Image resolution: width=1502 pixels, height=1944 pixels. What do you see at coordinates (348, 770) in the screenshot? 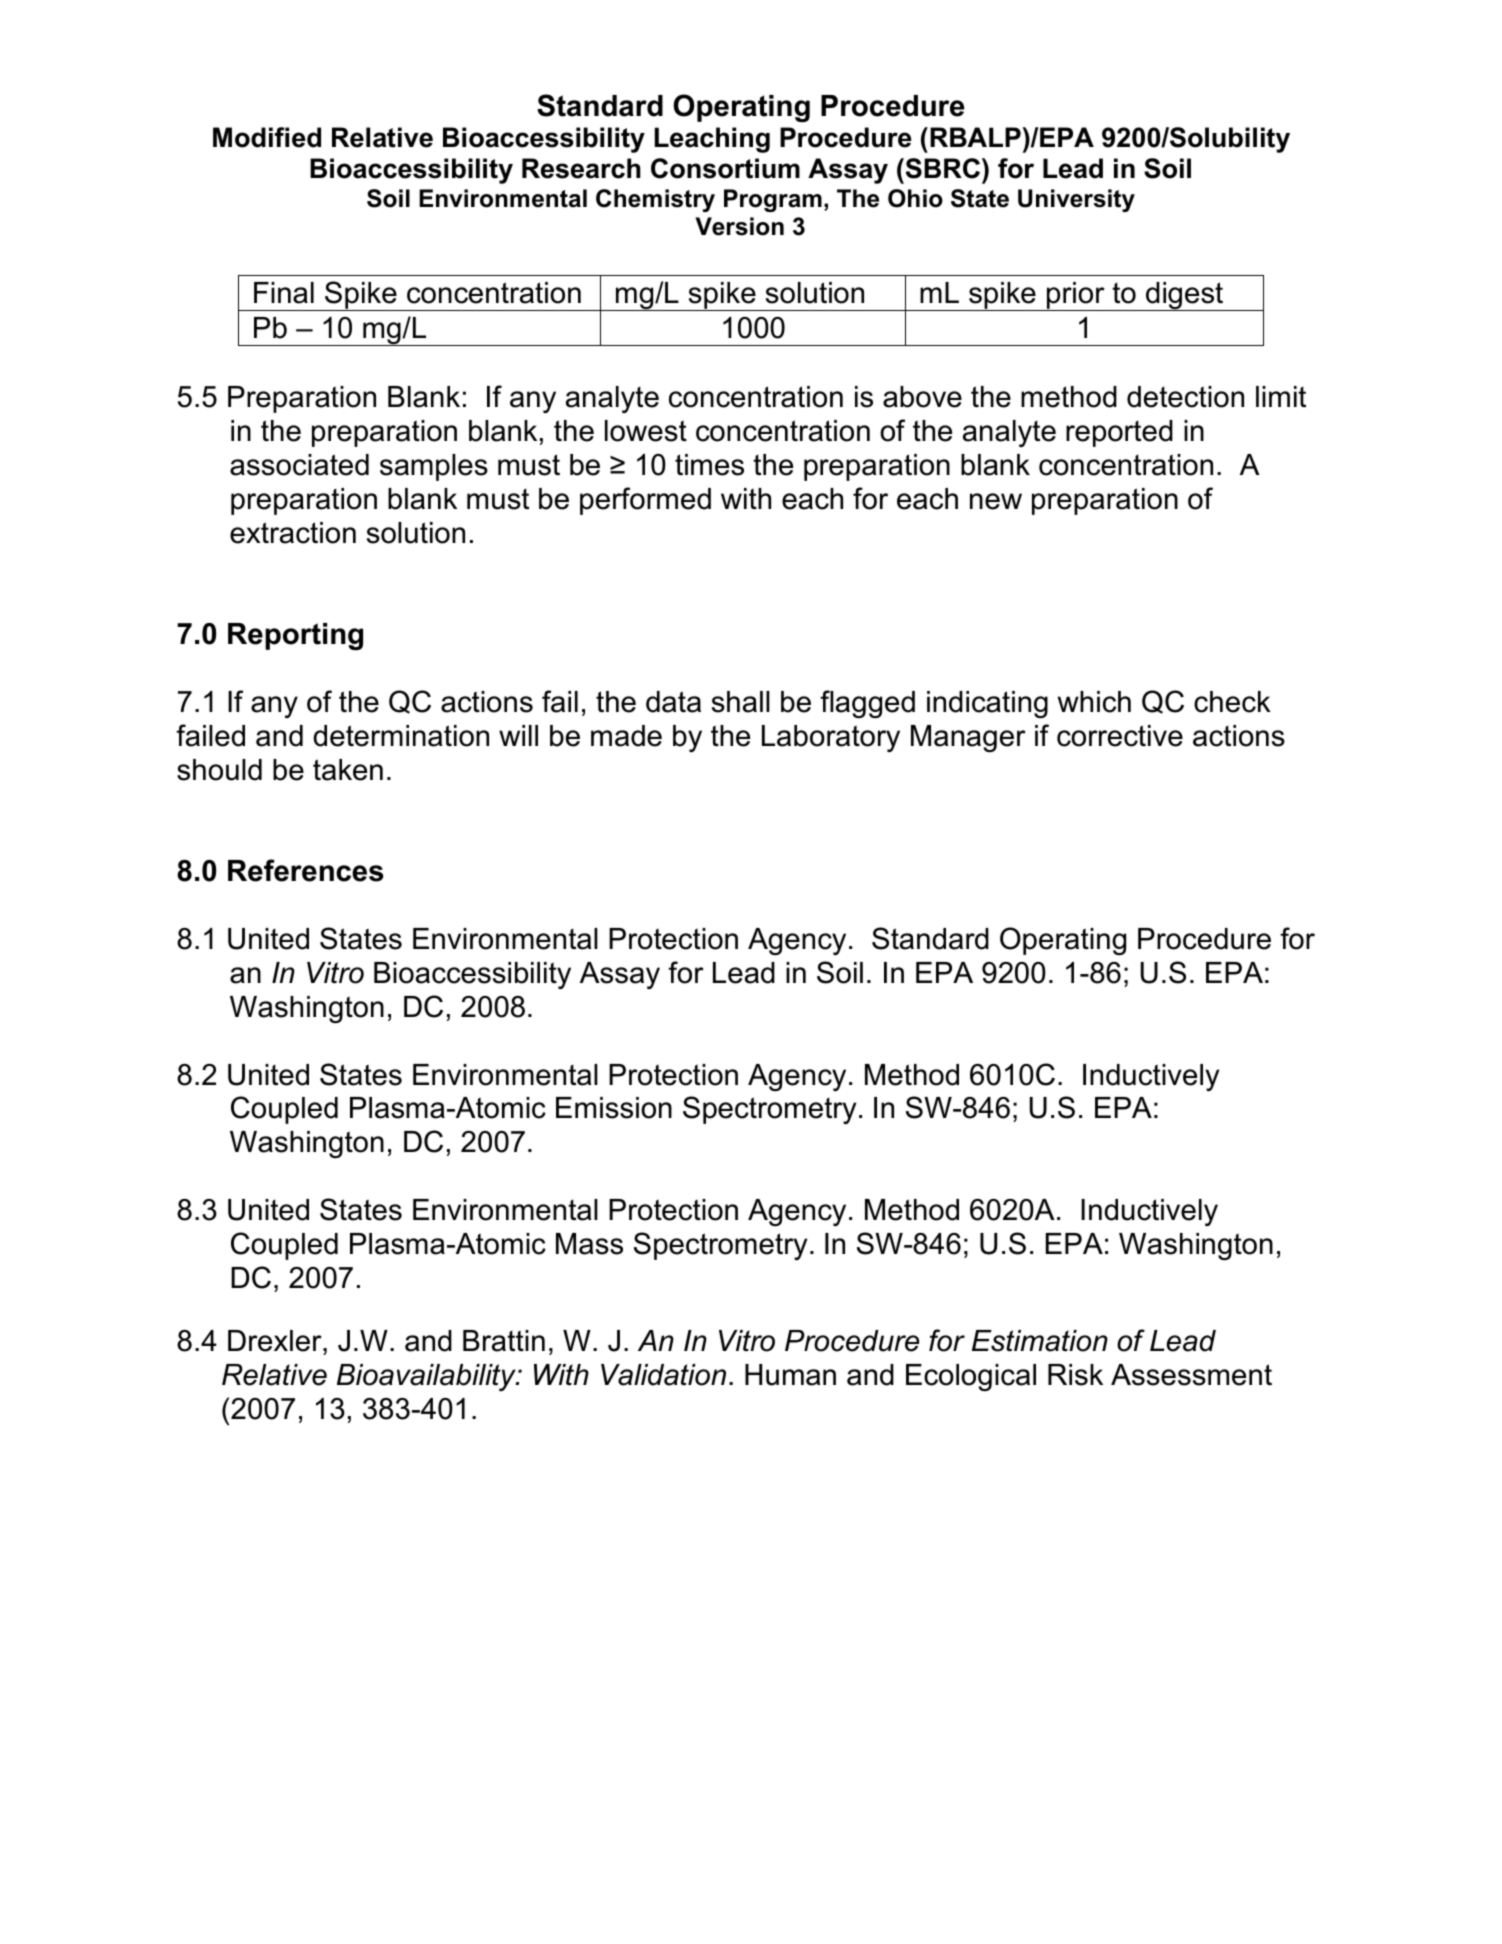
I see `taken` at bounding box center [348, 770].
